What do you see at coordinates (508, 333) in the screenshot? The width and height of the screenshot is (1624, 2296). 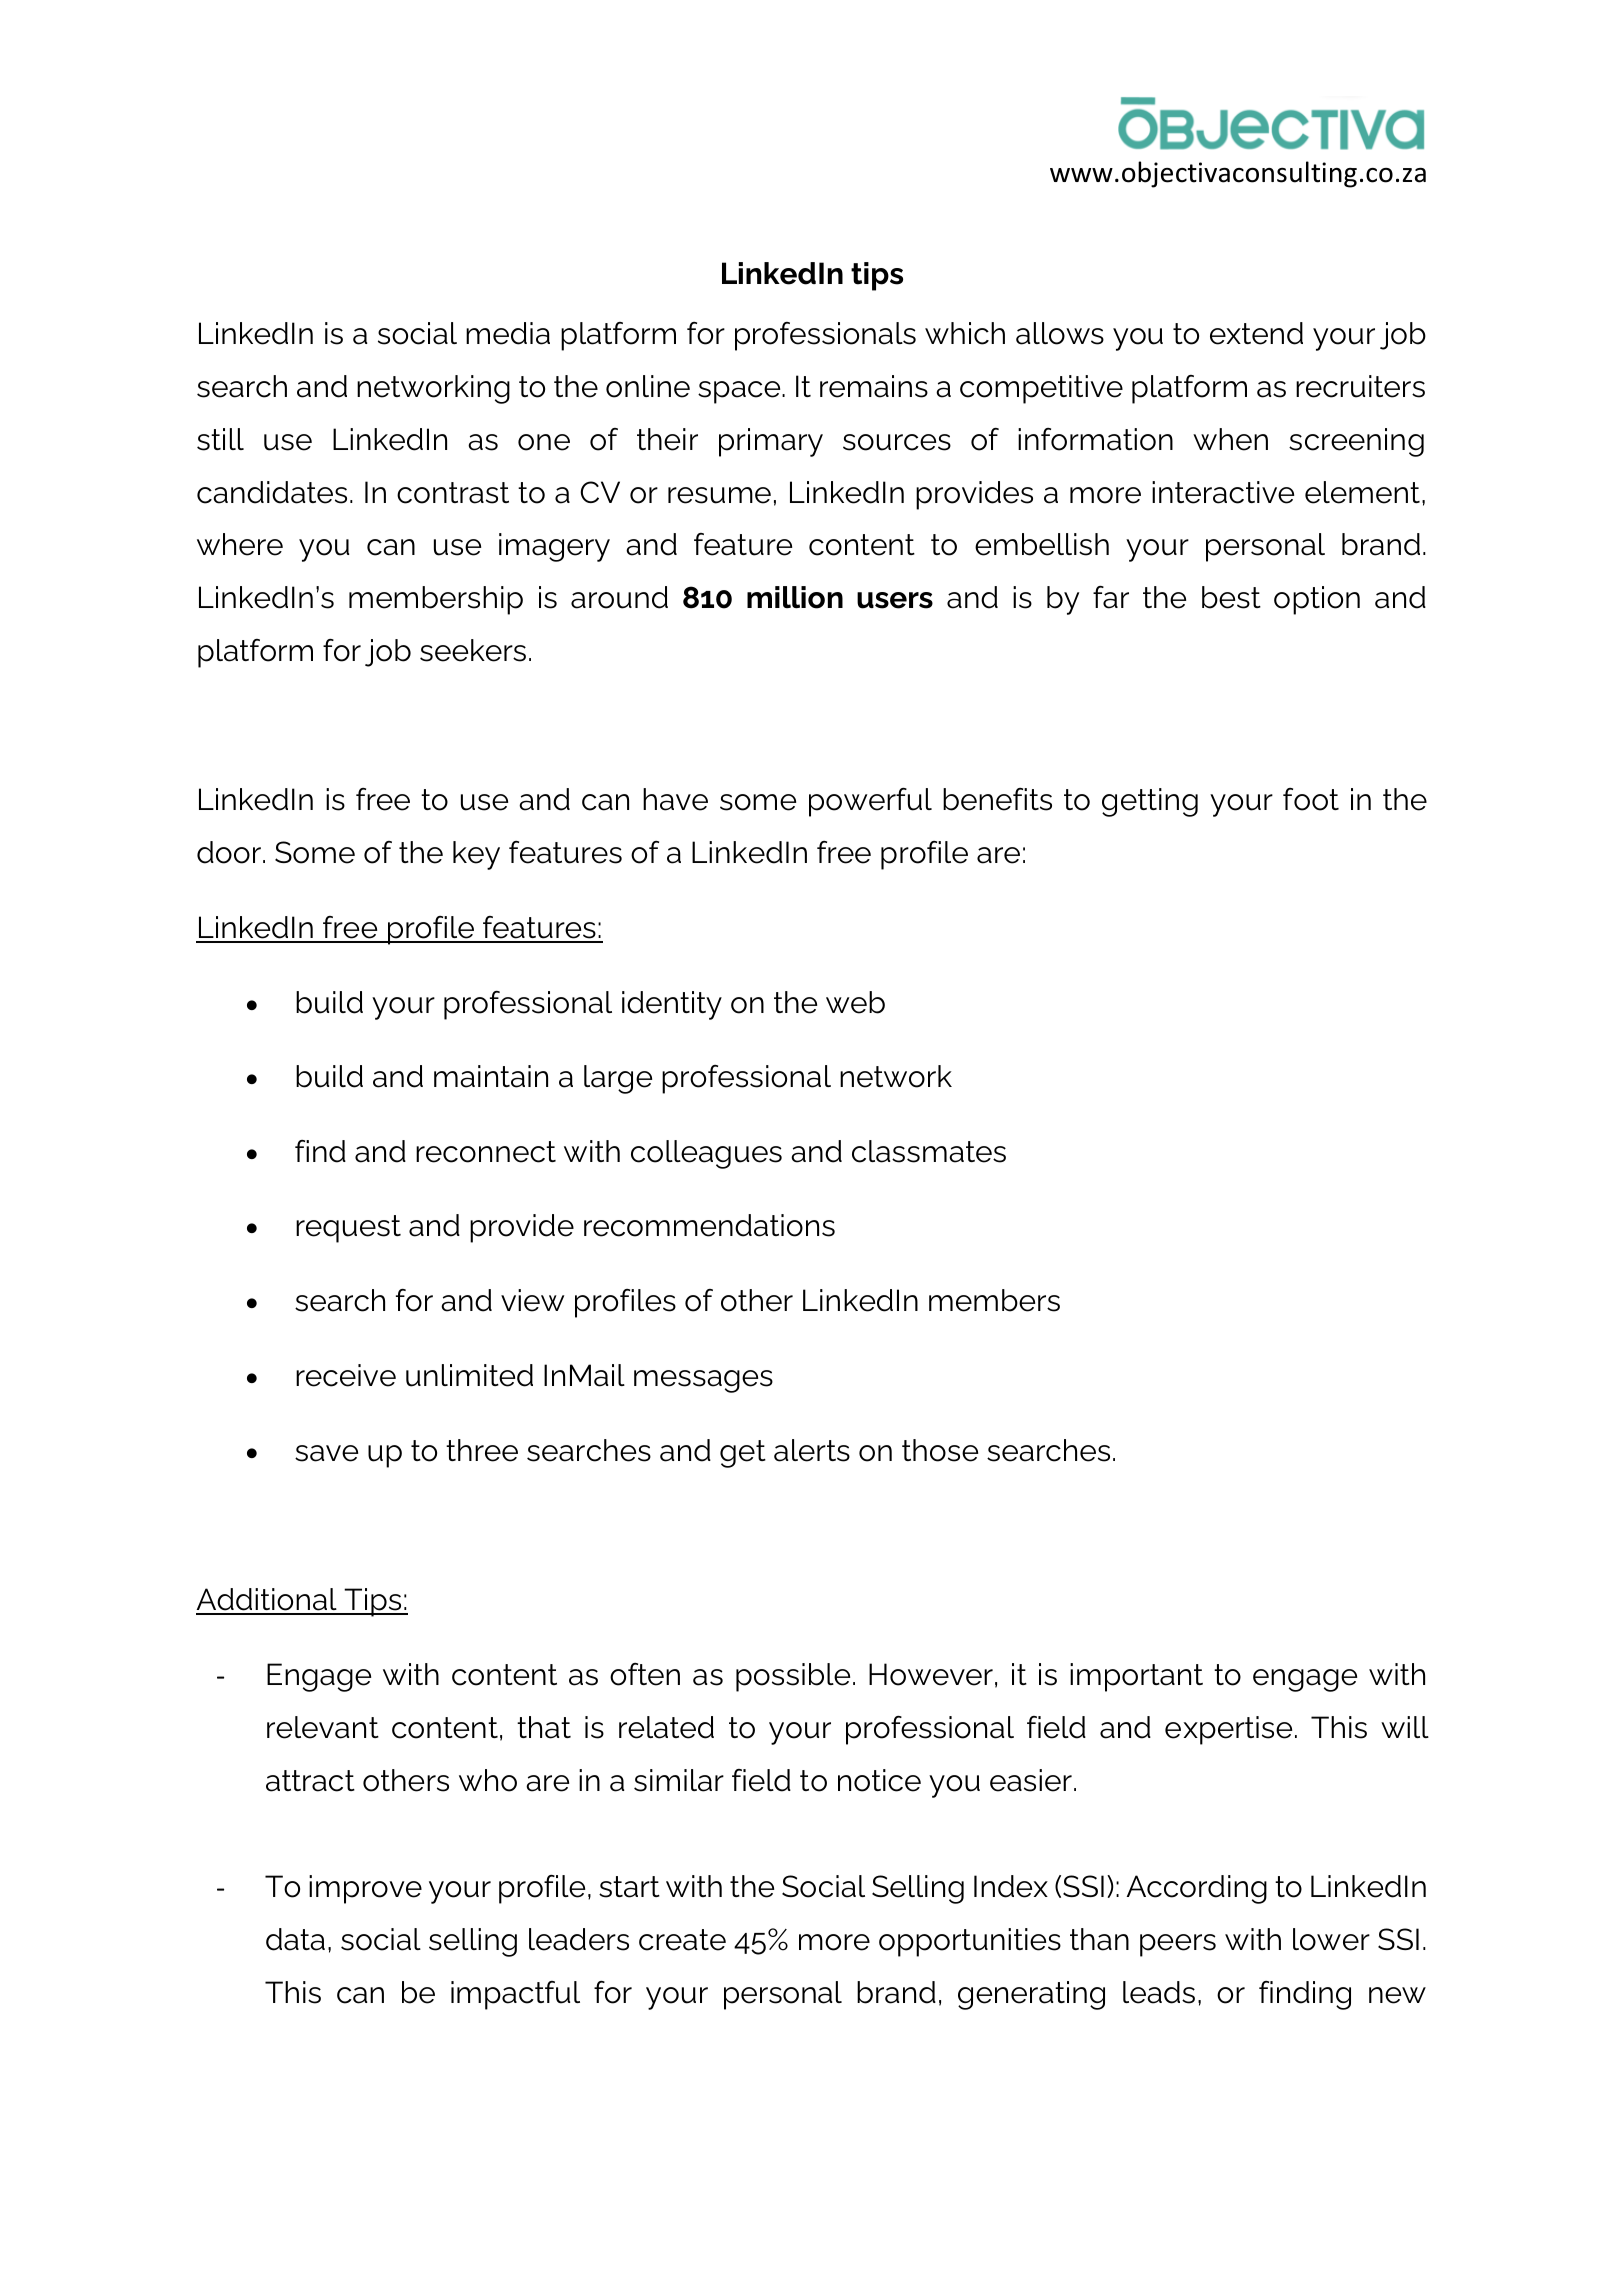 I see `media` at bounding box center [508, 333].
